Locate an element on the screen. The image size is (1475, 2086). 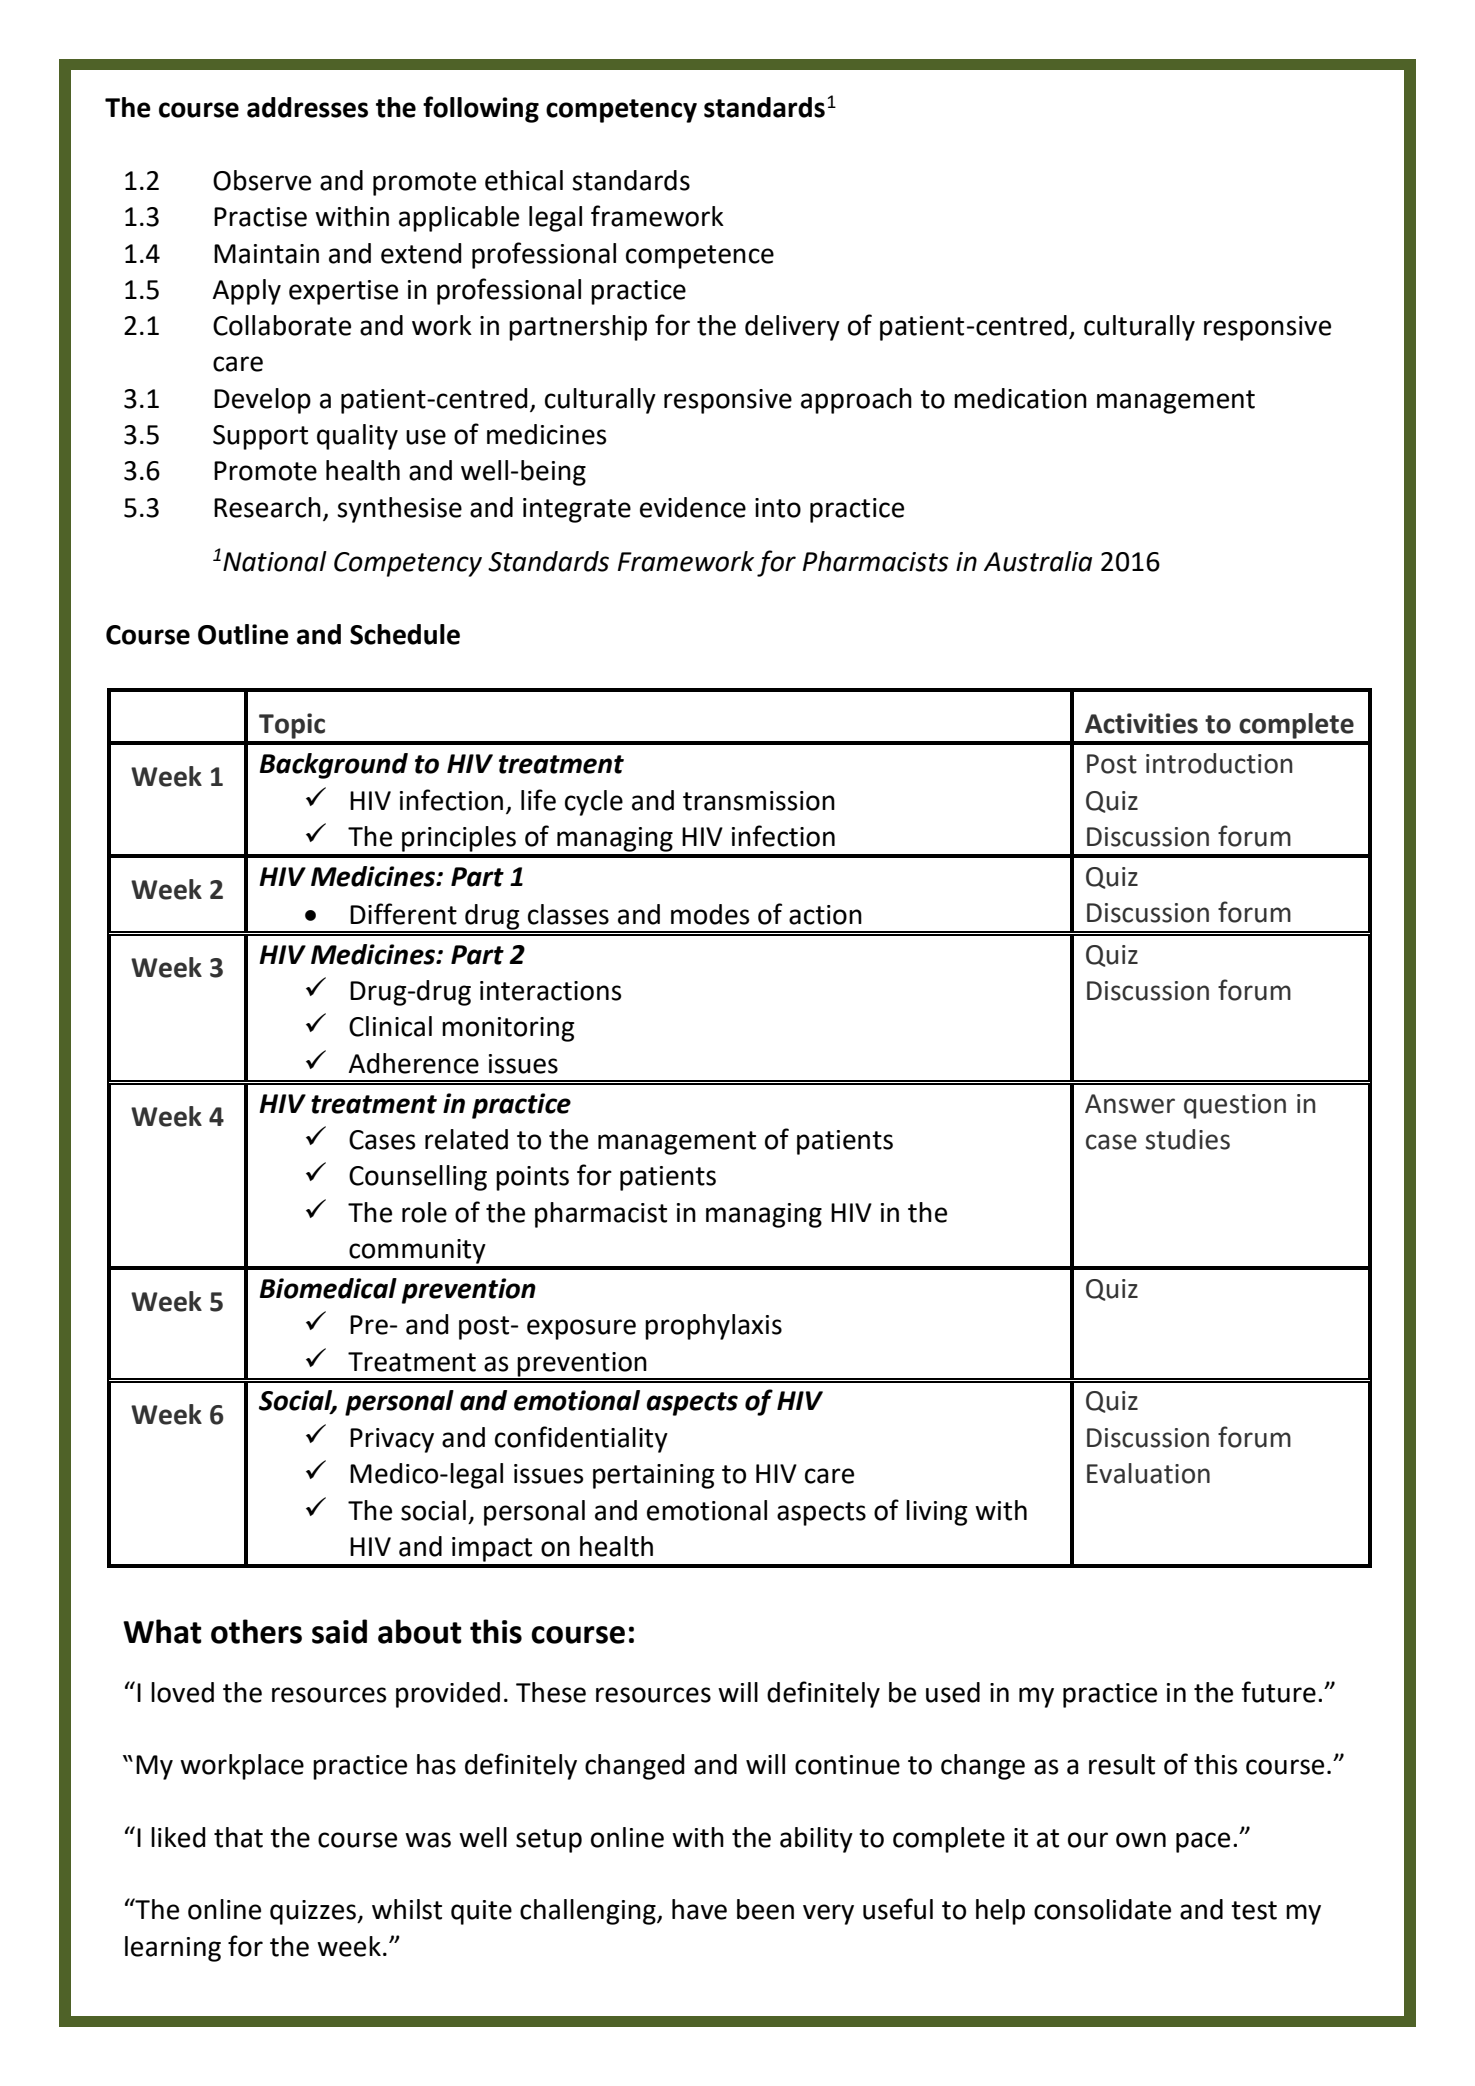
Activities is located at coordinates (1141, 723).
